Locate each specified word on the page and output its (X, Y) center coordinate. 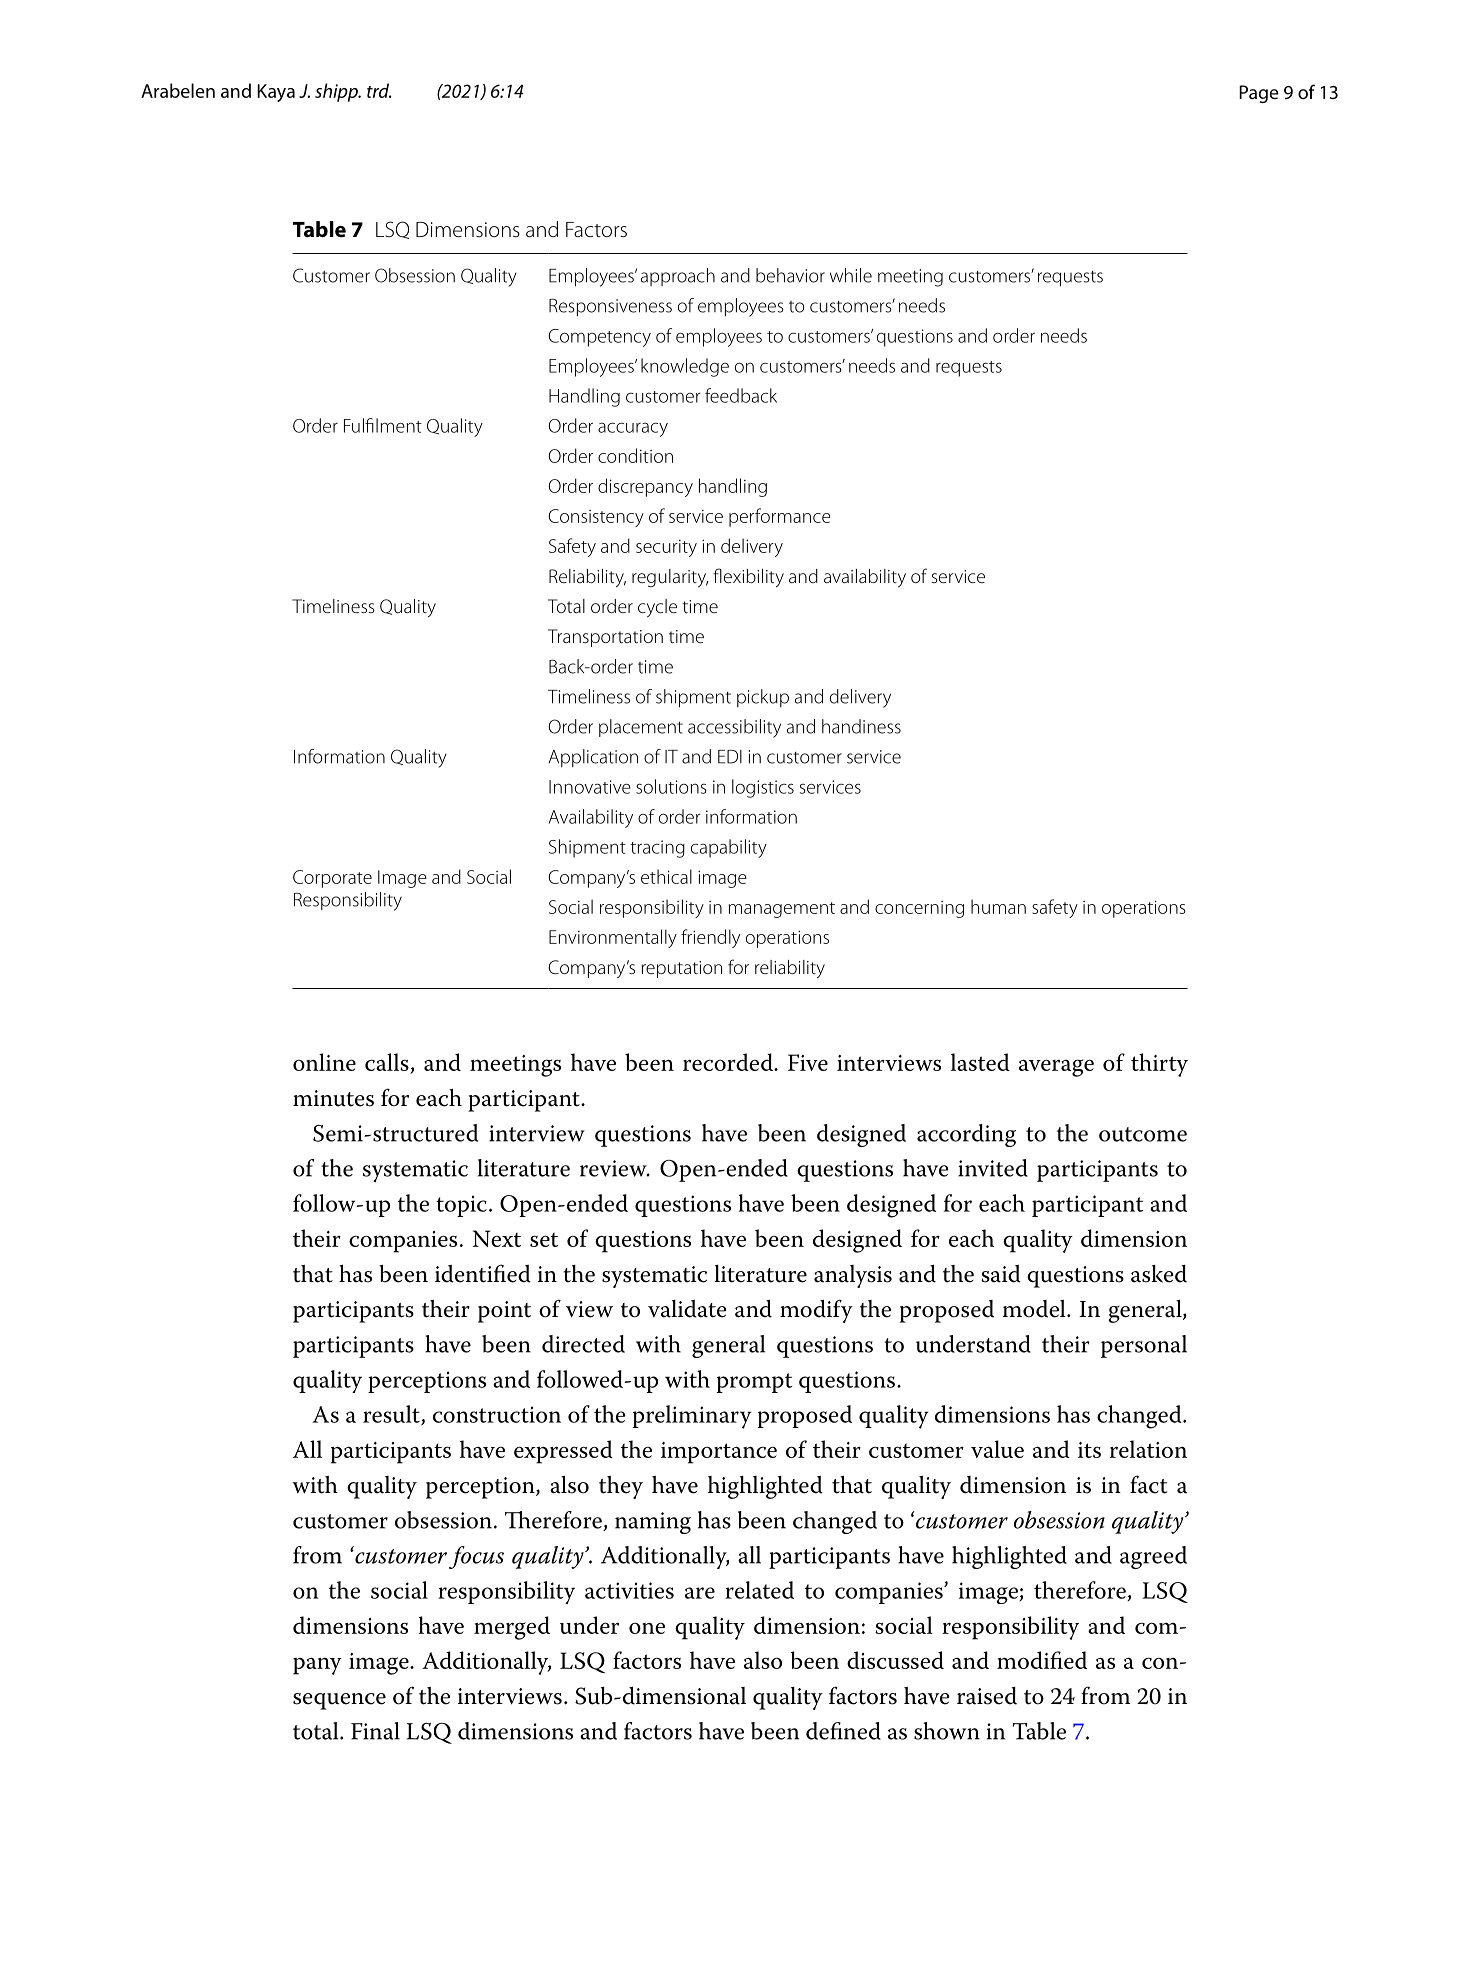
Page (1259, 94)
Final (375, 1731)
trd (379, 90)
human (998, 906)
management (782, 910)
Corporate (332, 879)
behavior (790, 275)
